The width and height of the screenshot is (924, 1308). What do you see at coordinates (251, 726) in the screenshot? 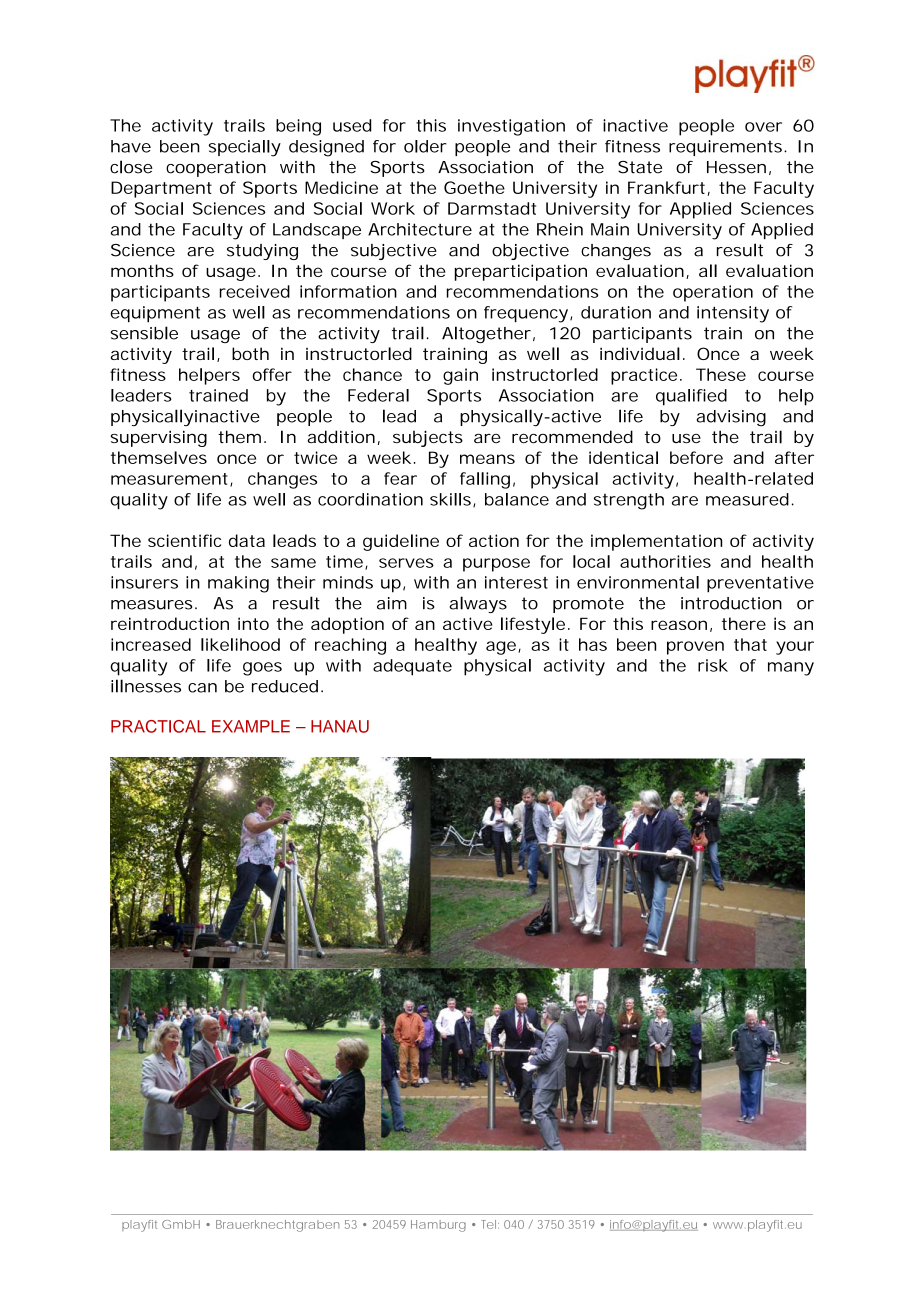
I see `EXAMPLE` at bounding box center [251, 726].
